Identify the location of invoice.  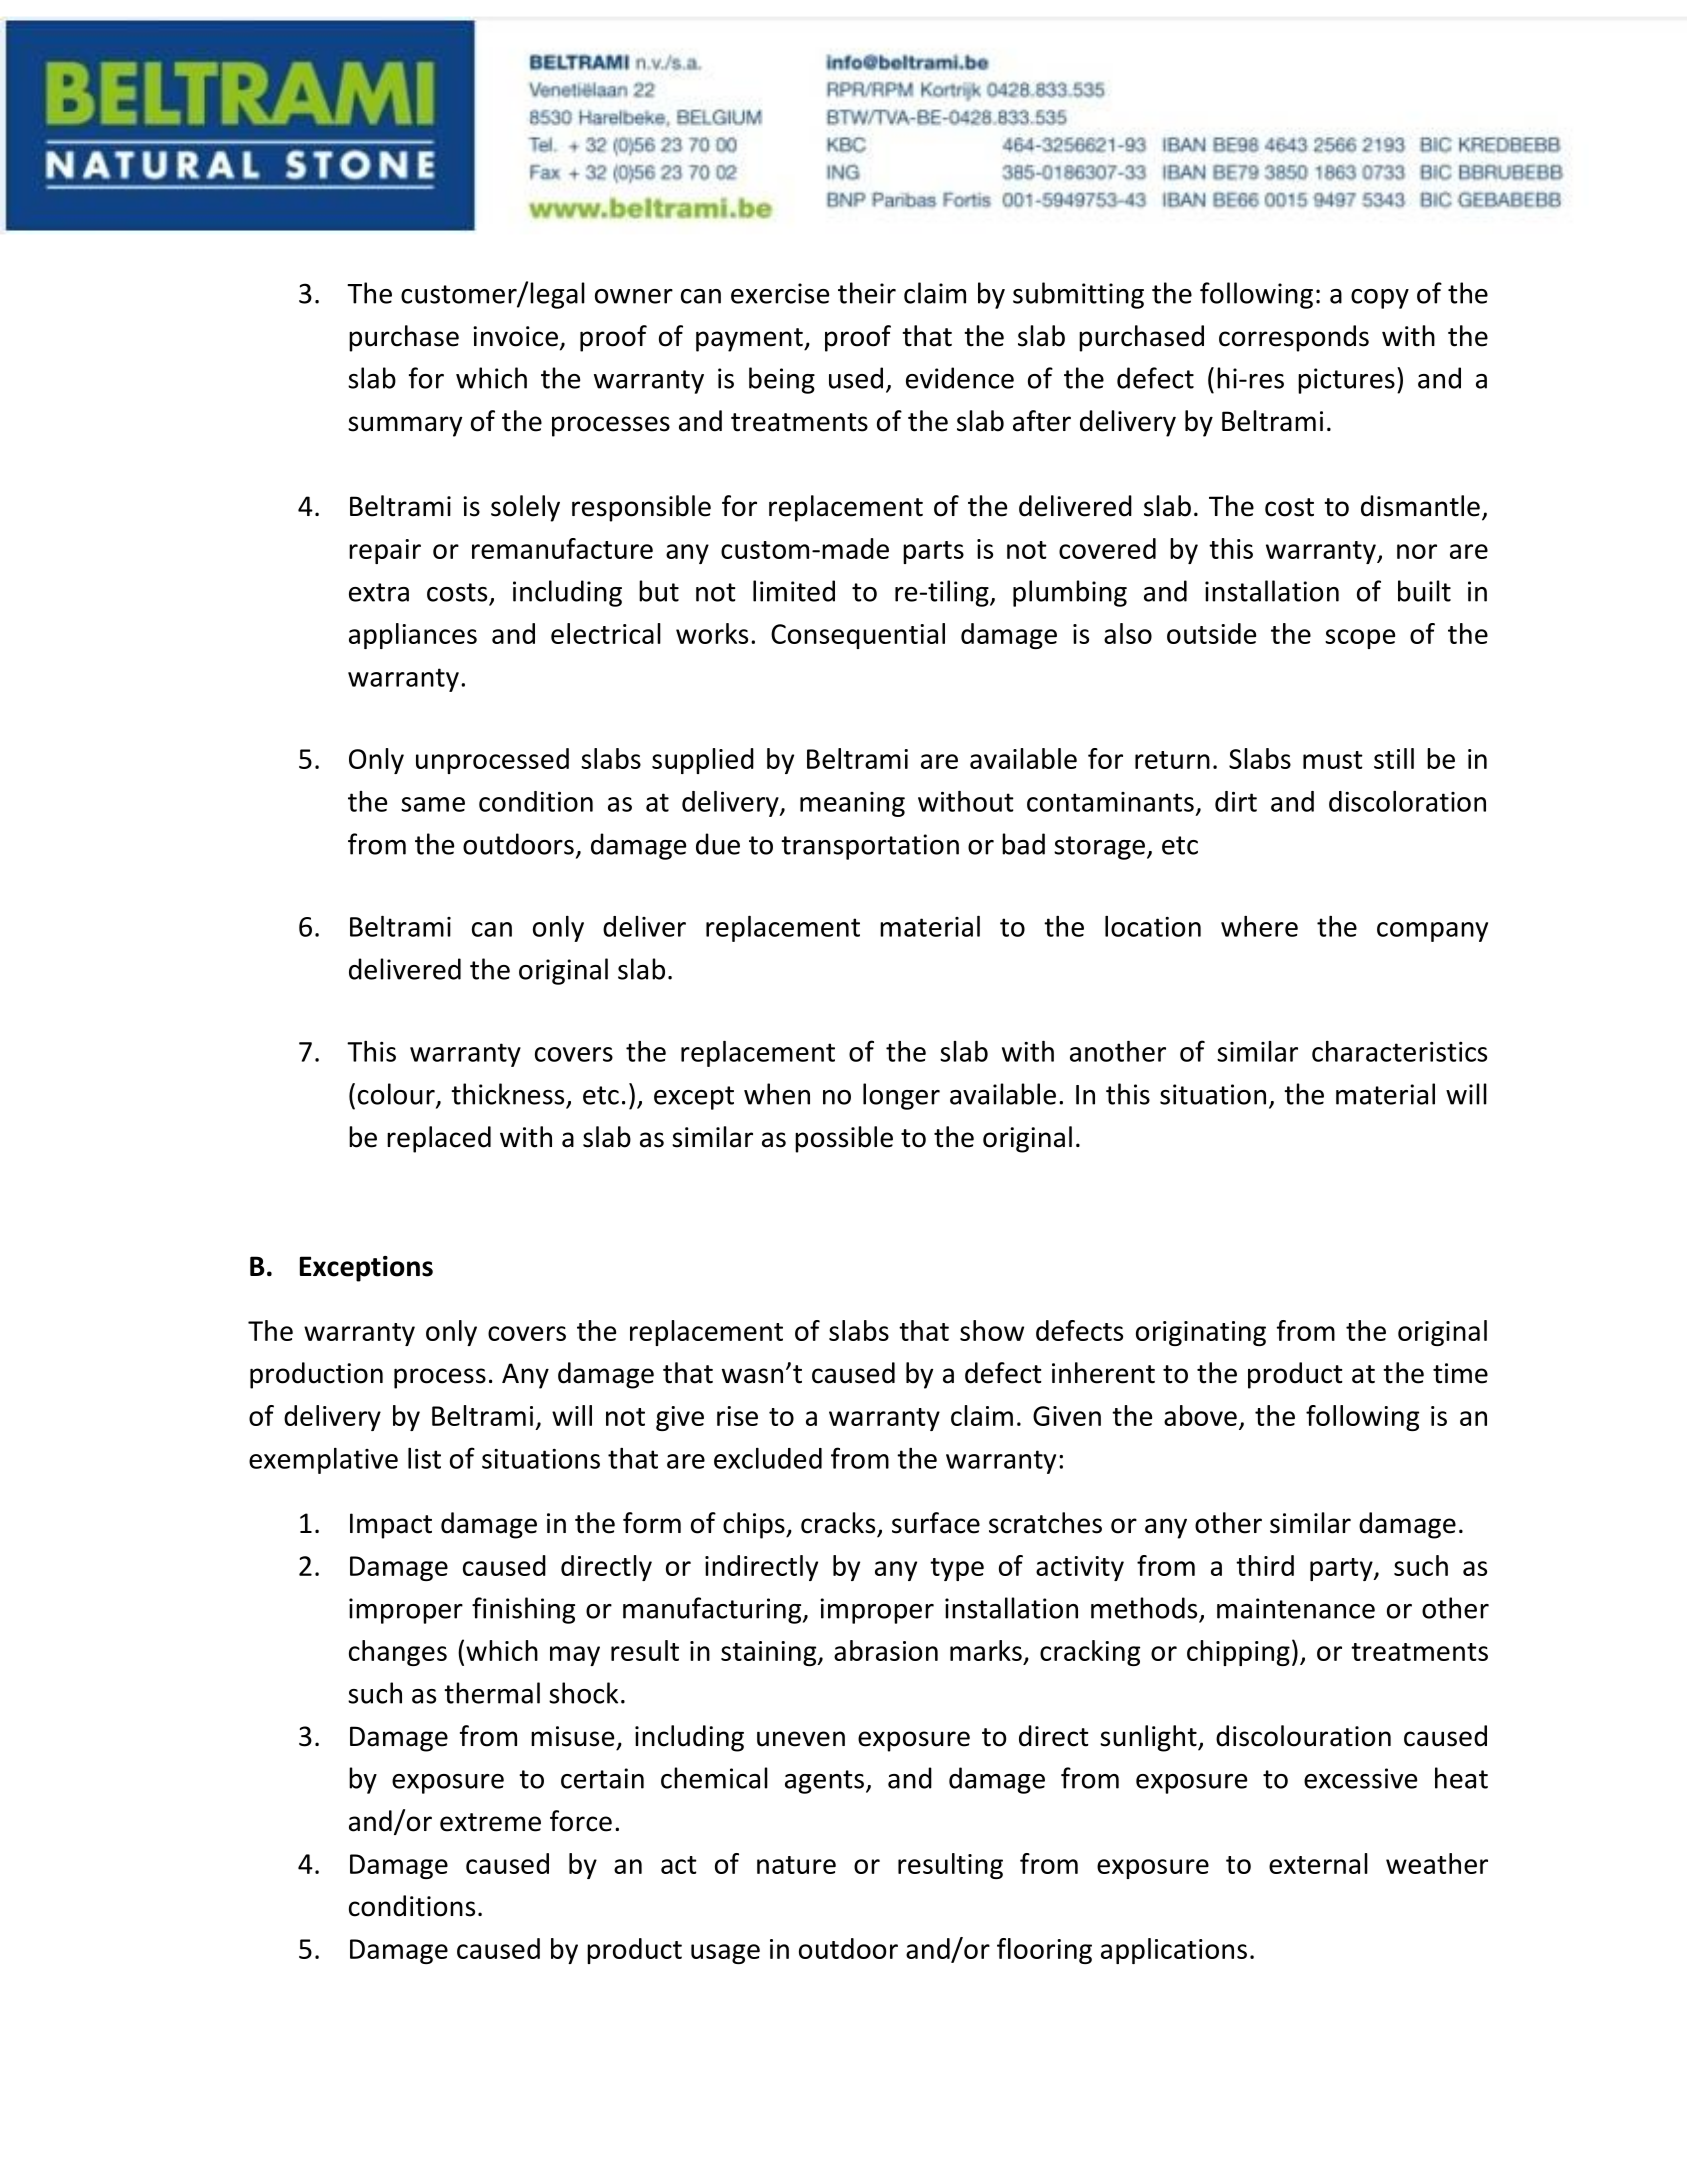
(515, 336).
